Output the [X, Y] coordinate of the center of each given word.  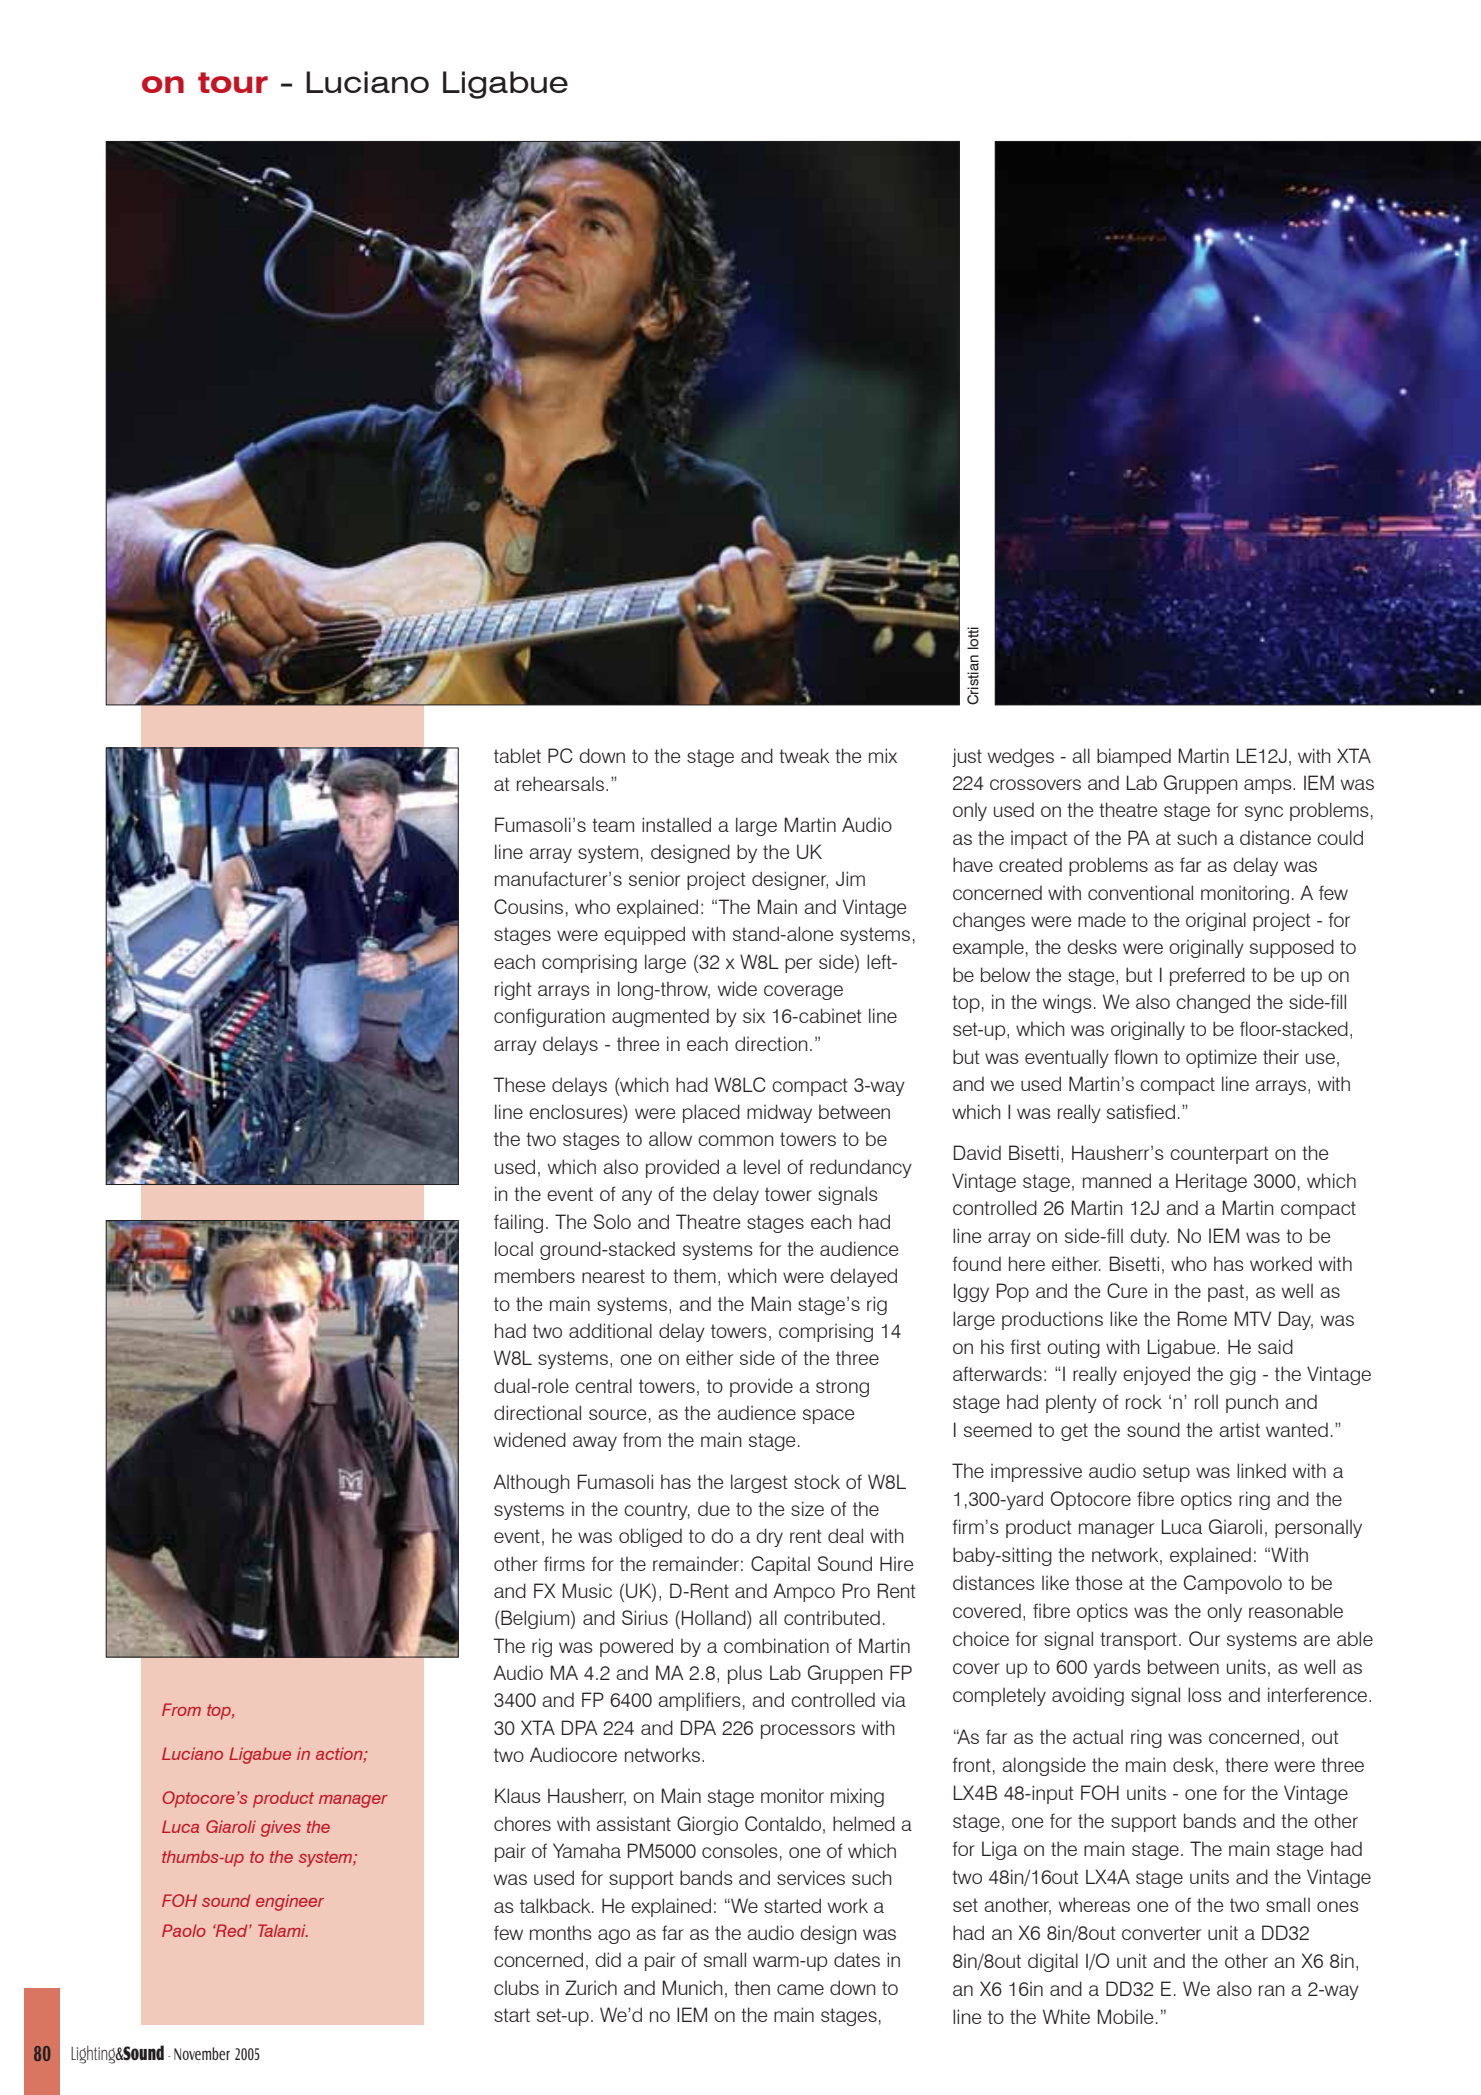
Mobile [1125, 2016]
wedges [1021, 757]
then [752, 1987]
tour [233, 82]
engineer [290, 1902]
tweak [804, 755]
